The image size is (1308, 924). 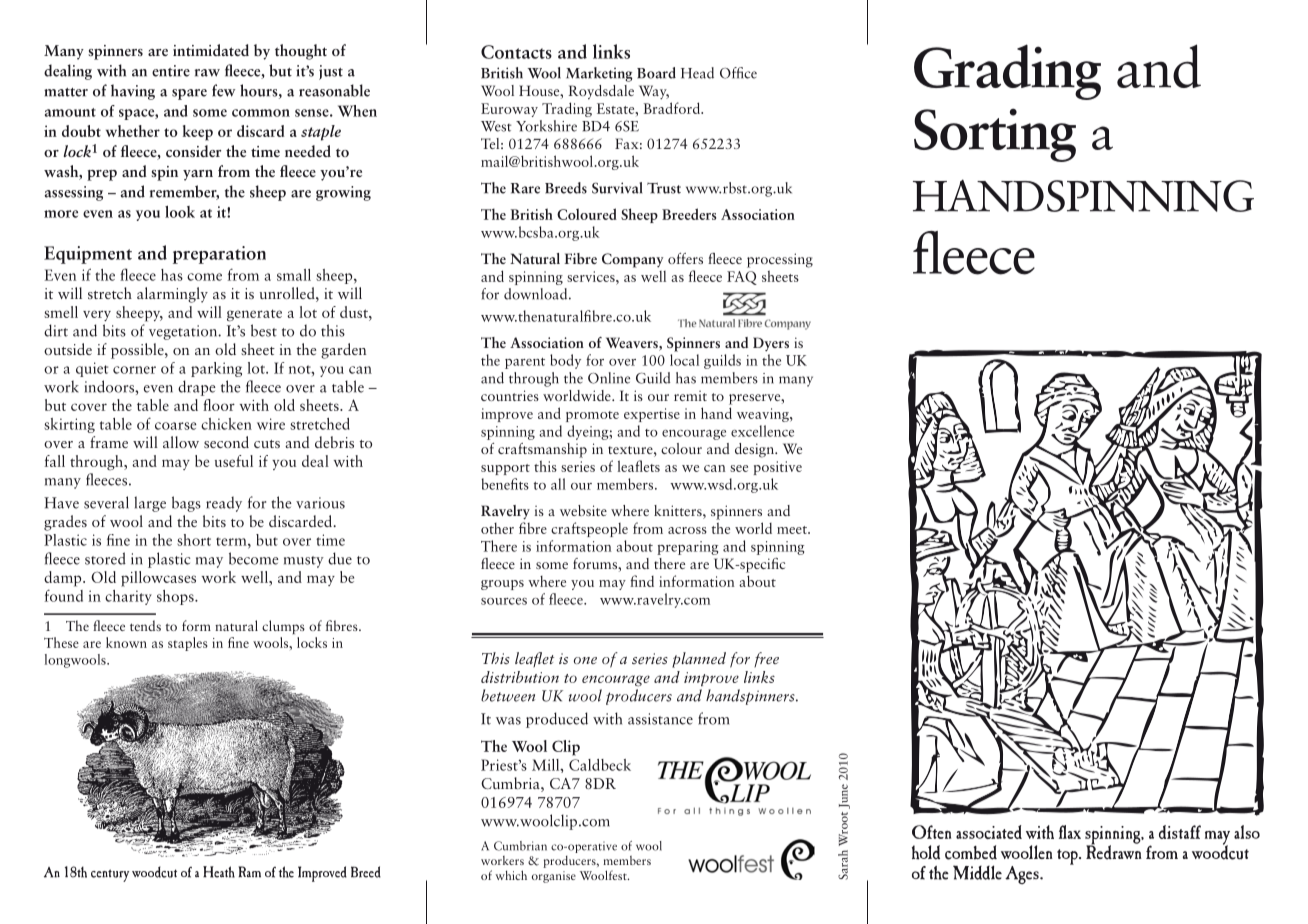 I want to click on Board, so click(x=656, y=73).
